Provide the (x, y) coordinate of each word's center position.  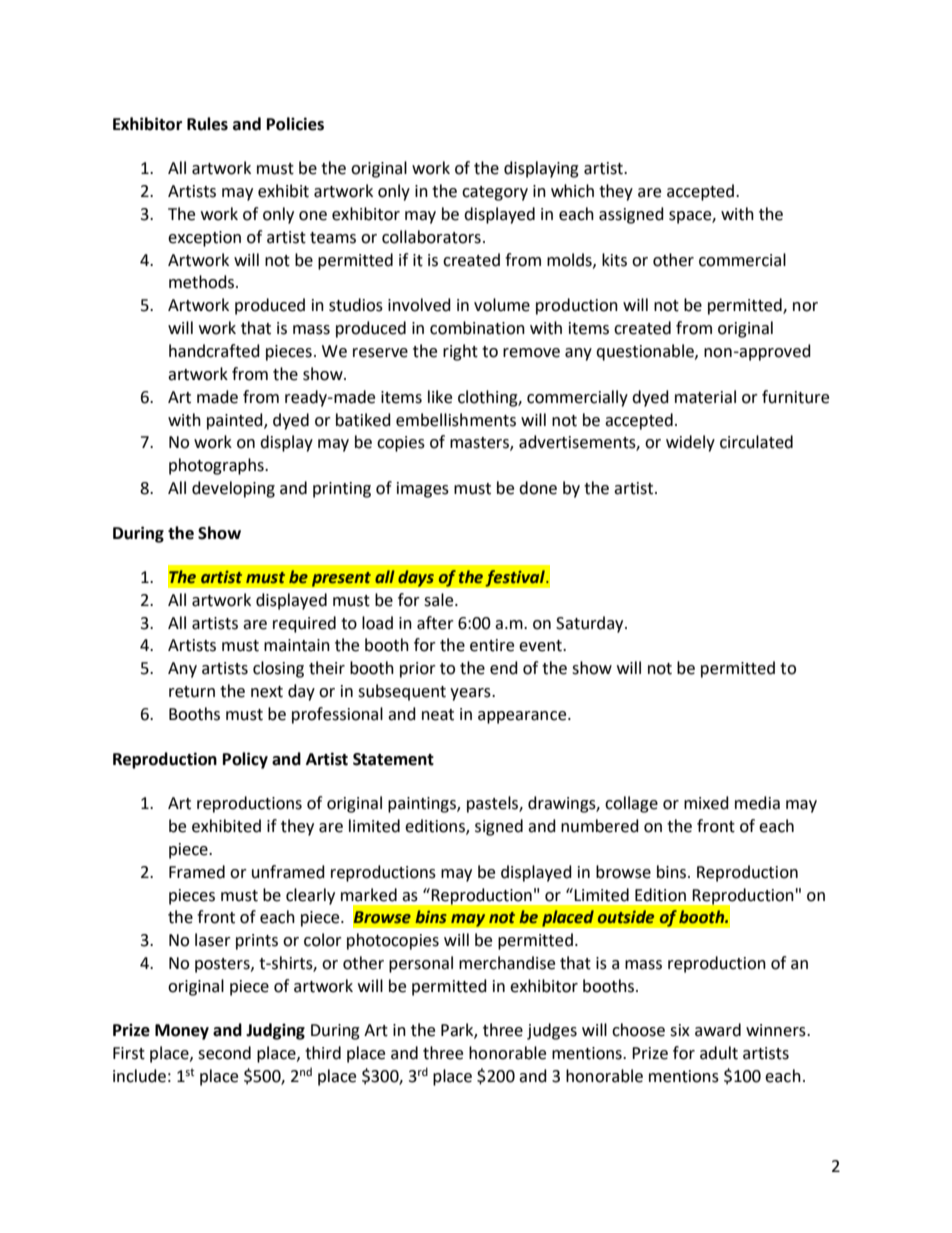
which (572, 191)
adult (719, 1053)
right (460, 352)
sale (440, 600)
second (224, 1053)
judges (552, 1031)
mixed (706, 803)
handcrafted (214, 351)
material (705, 397)
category (495, 193)
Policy (245, 760)
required (304, 624)
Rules (207, 124)
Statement (393, 759)
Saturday (591, 624)
